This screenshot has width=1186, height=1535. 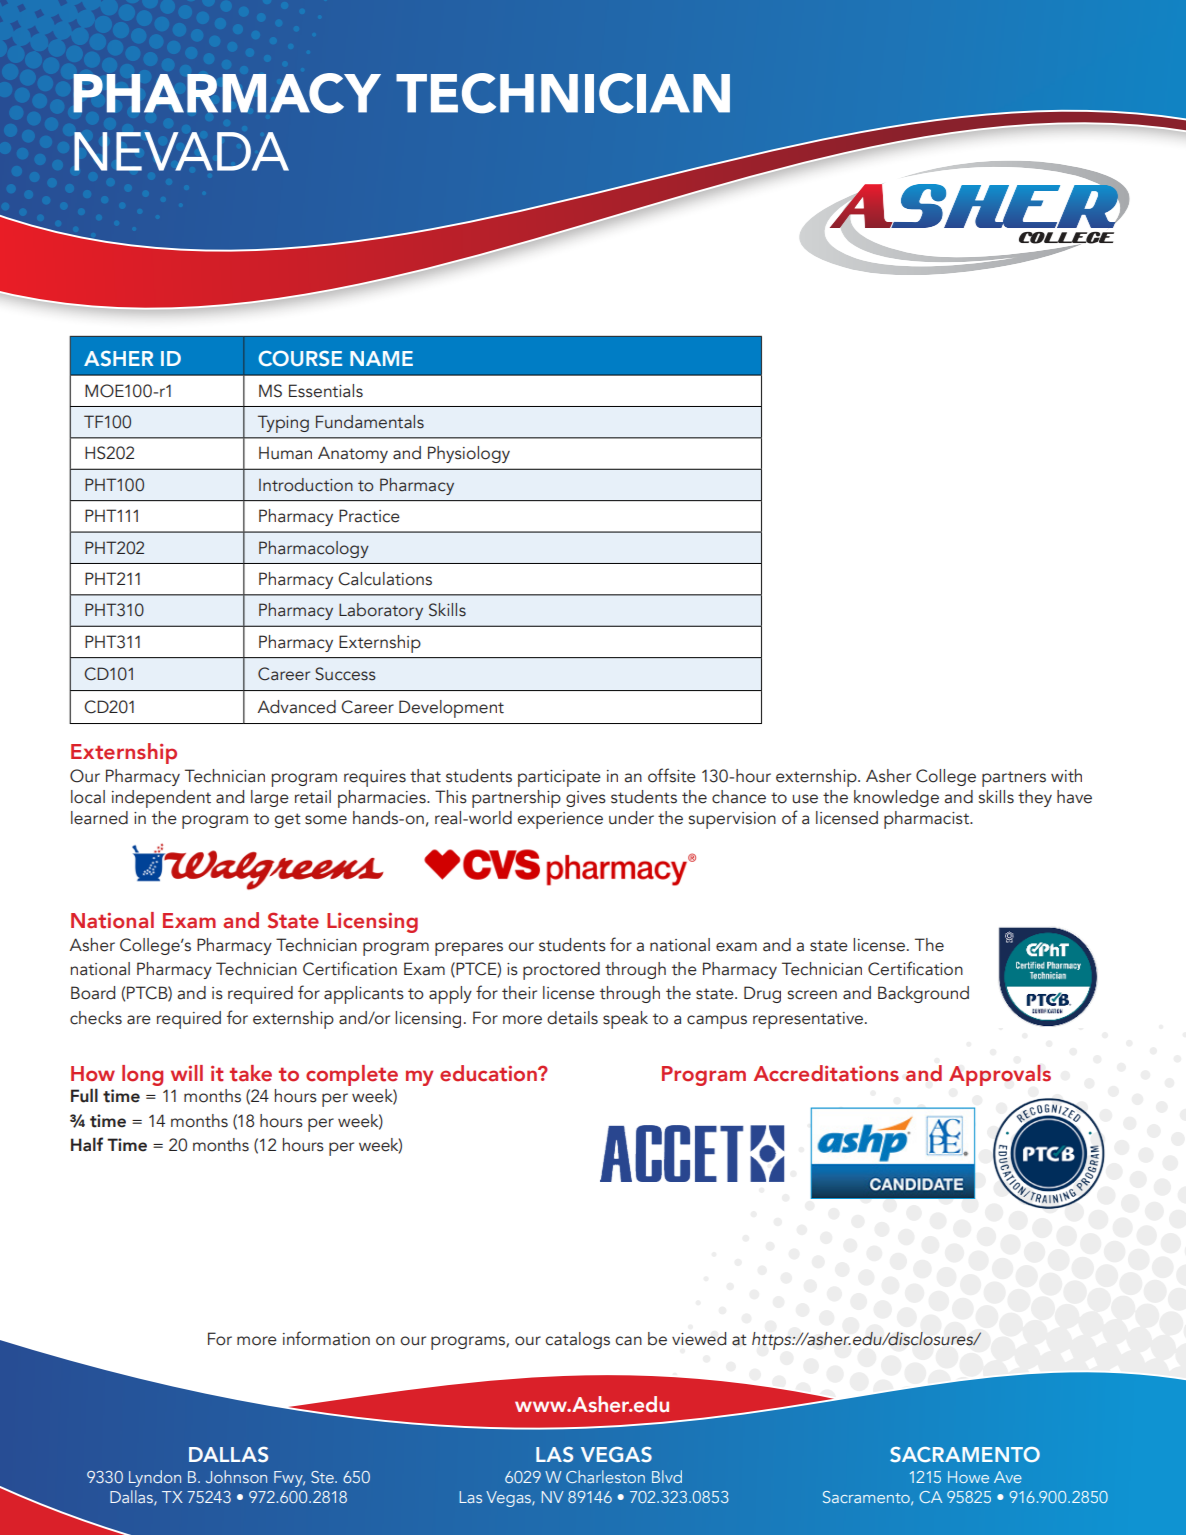 I want to click on will, so click(x=187, y=1073).
